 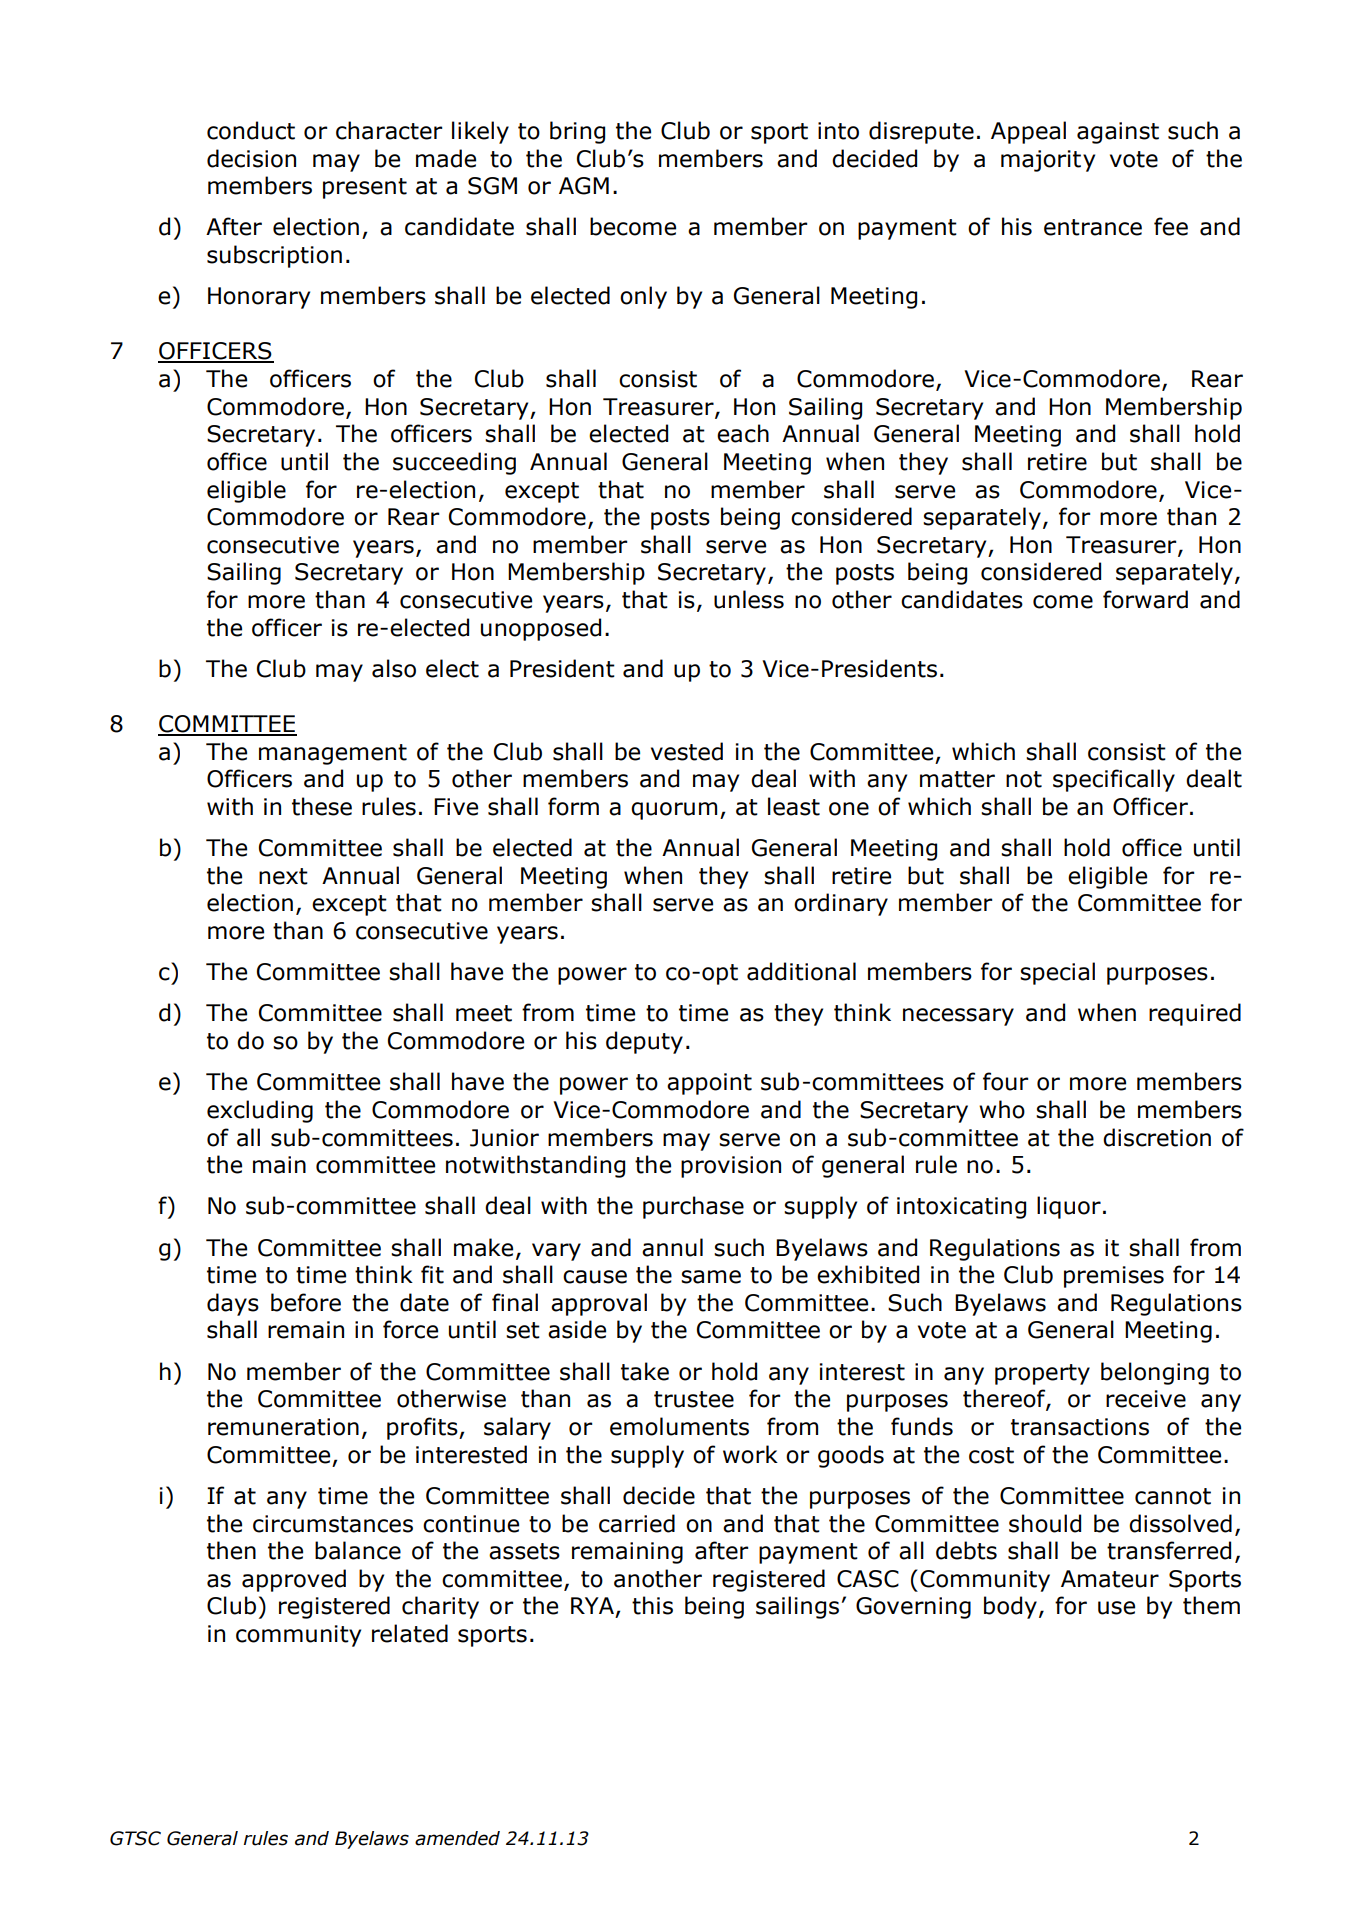 What do you see at coordinates (1080, 1427) in the document?
I see `transactions` at bounding box center [1080, 1427].
